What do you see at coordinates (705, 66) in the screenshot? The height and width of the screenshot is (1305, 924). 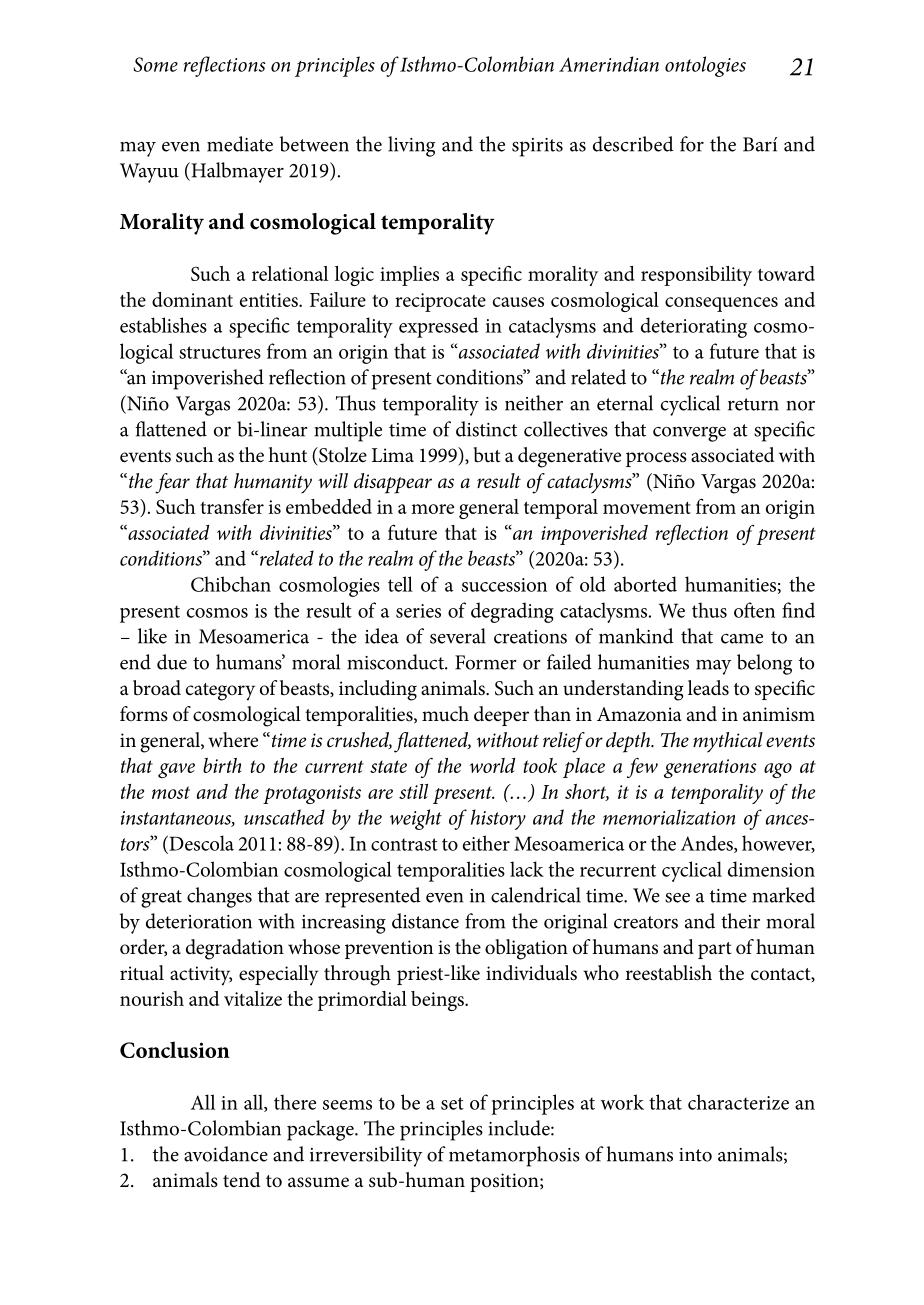 I see `ontologies` at bounding box center [705, 66].
